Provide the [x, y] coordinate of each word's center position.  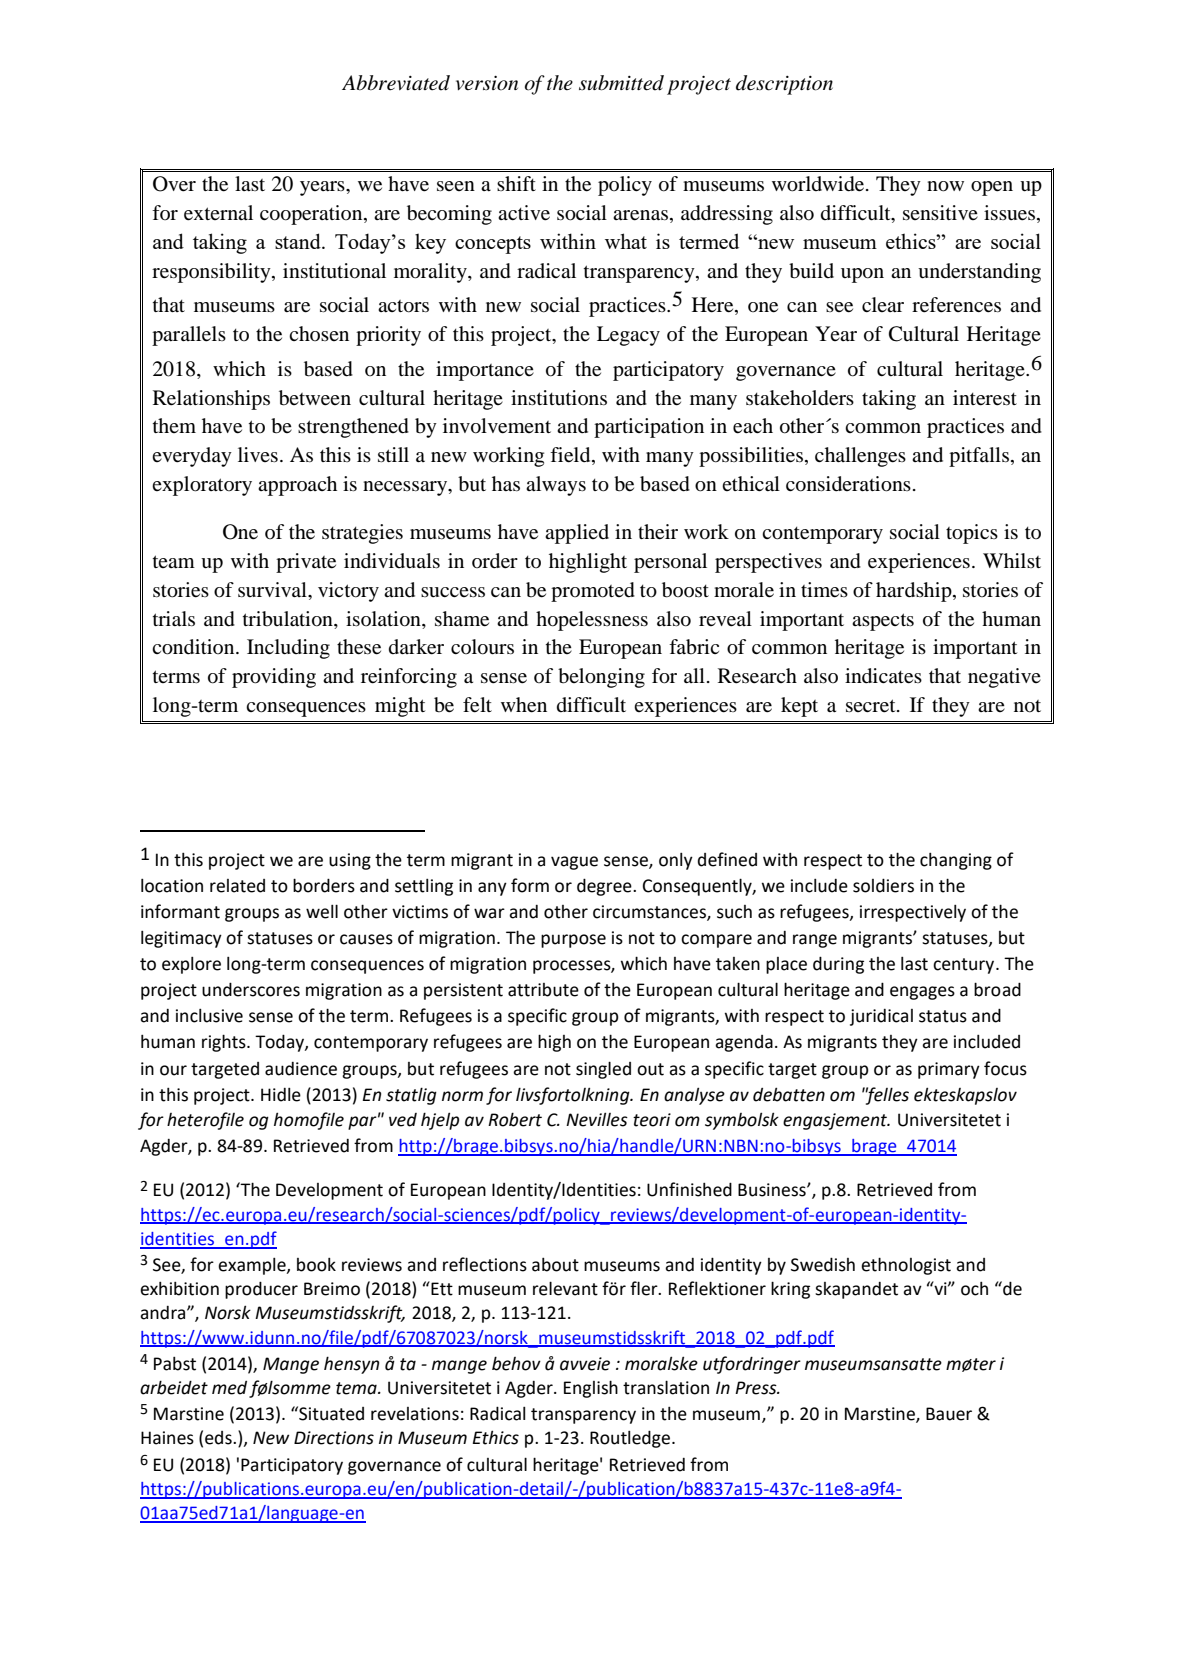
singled [603, 1070]
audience [301, 1069]
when [524, 705]
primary [949, 1070]
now [945, 186]
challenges [860, 457]
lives [258, 454]
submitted [621, 83]
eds [219, 1438]
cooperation [312, 215]
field [571, 456]
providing [274, 678]
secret [872, 706]
